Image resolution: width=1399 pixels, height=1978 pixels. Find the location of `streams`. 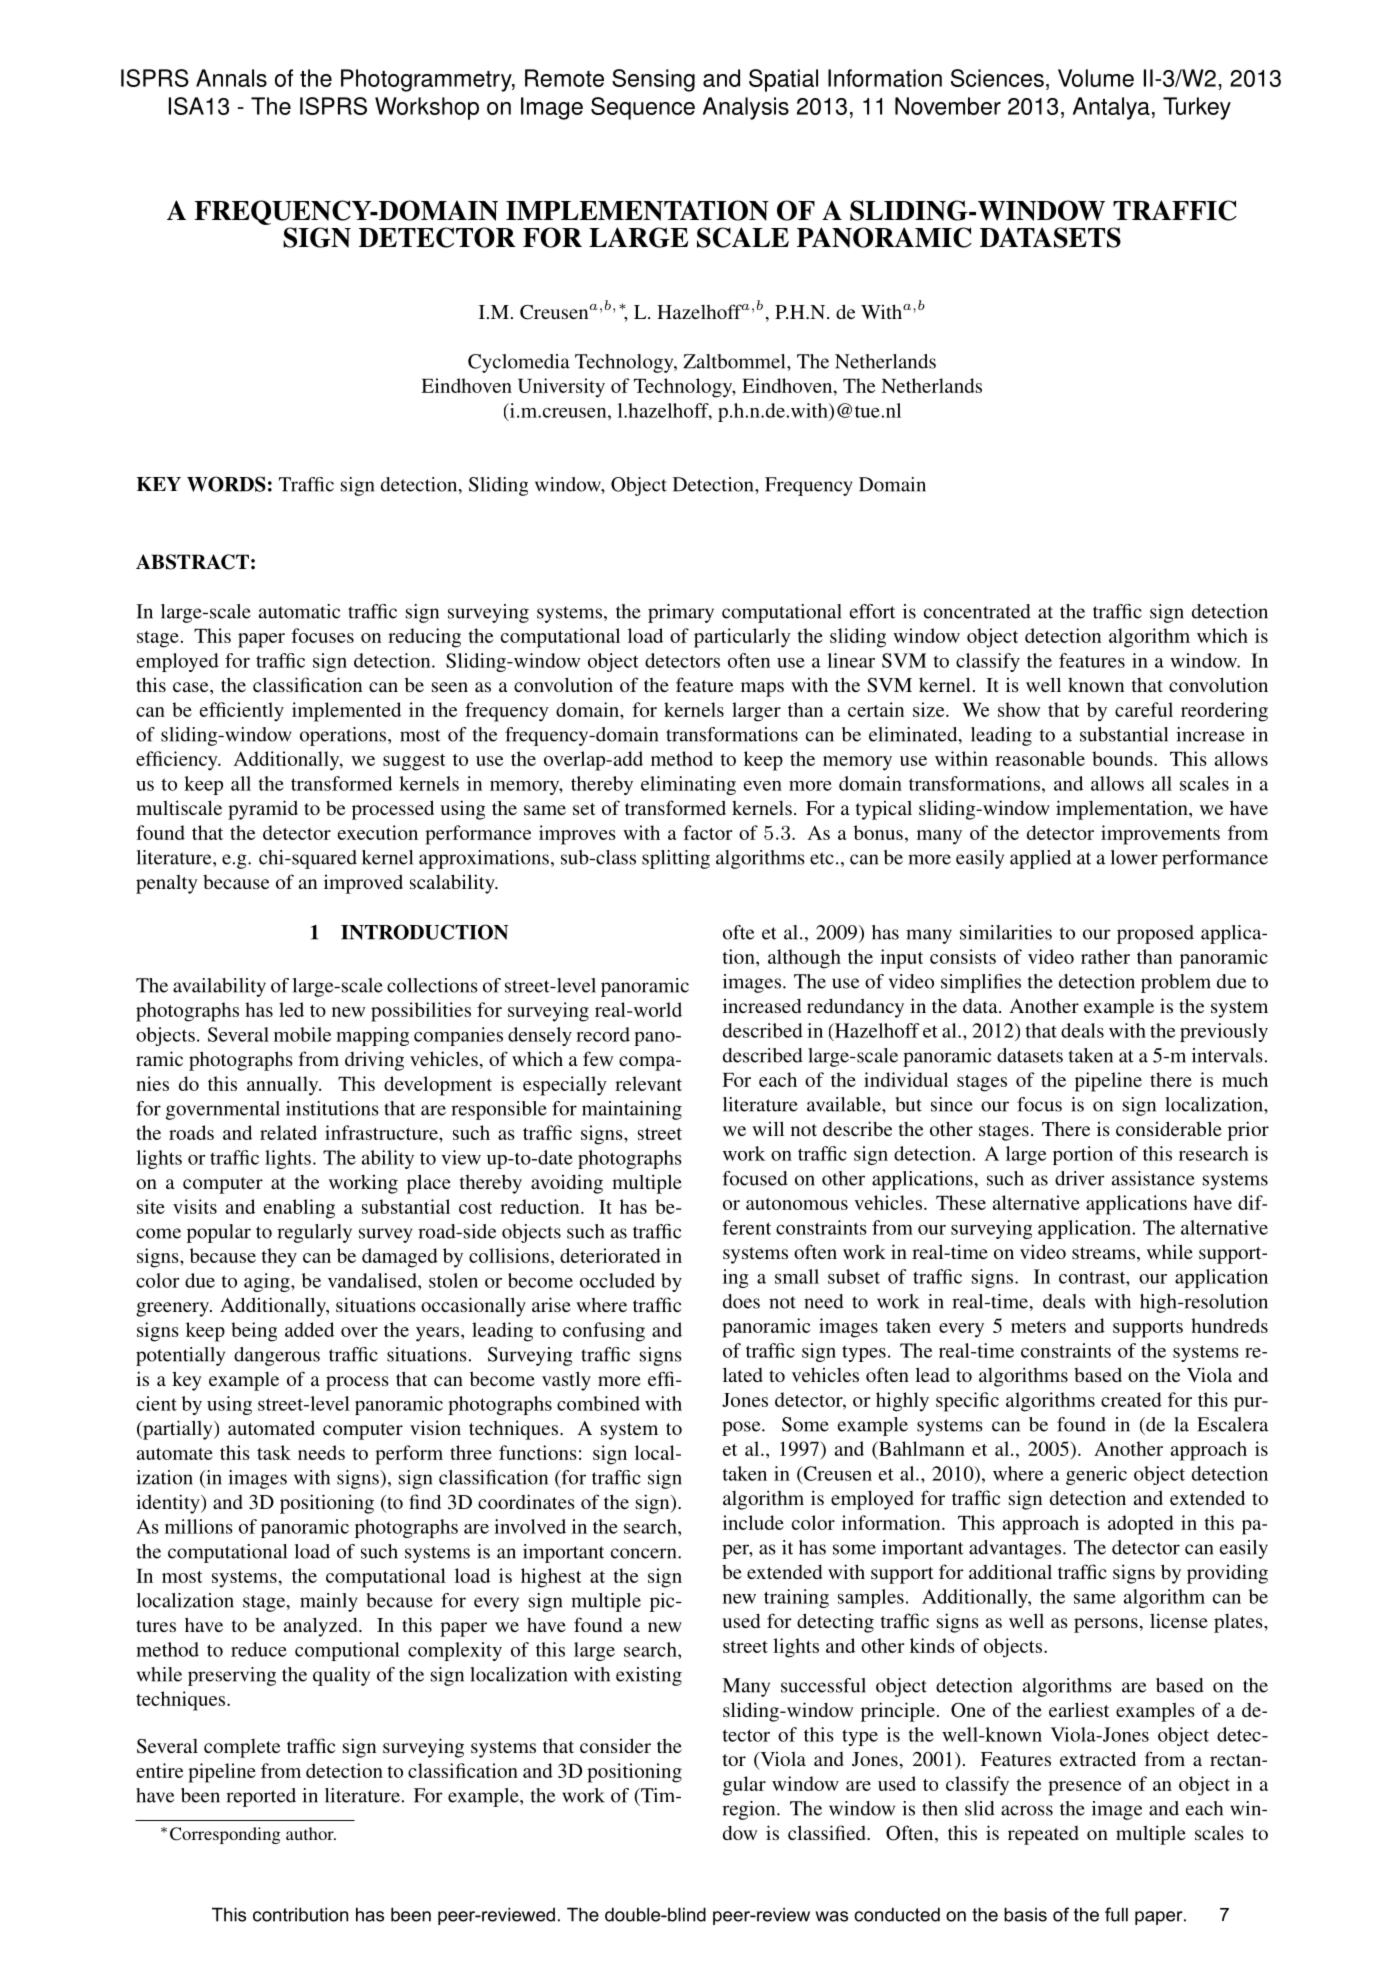

streams is located at coordinates (1103, 1253).
